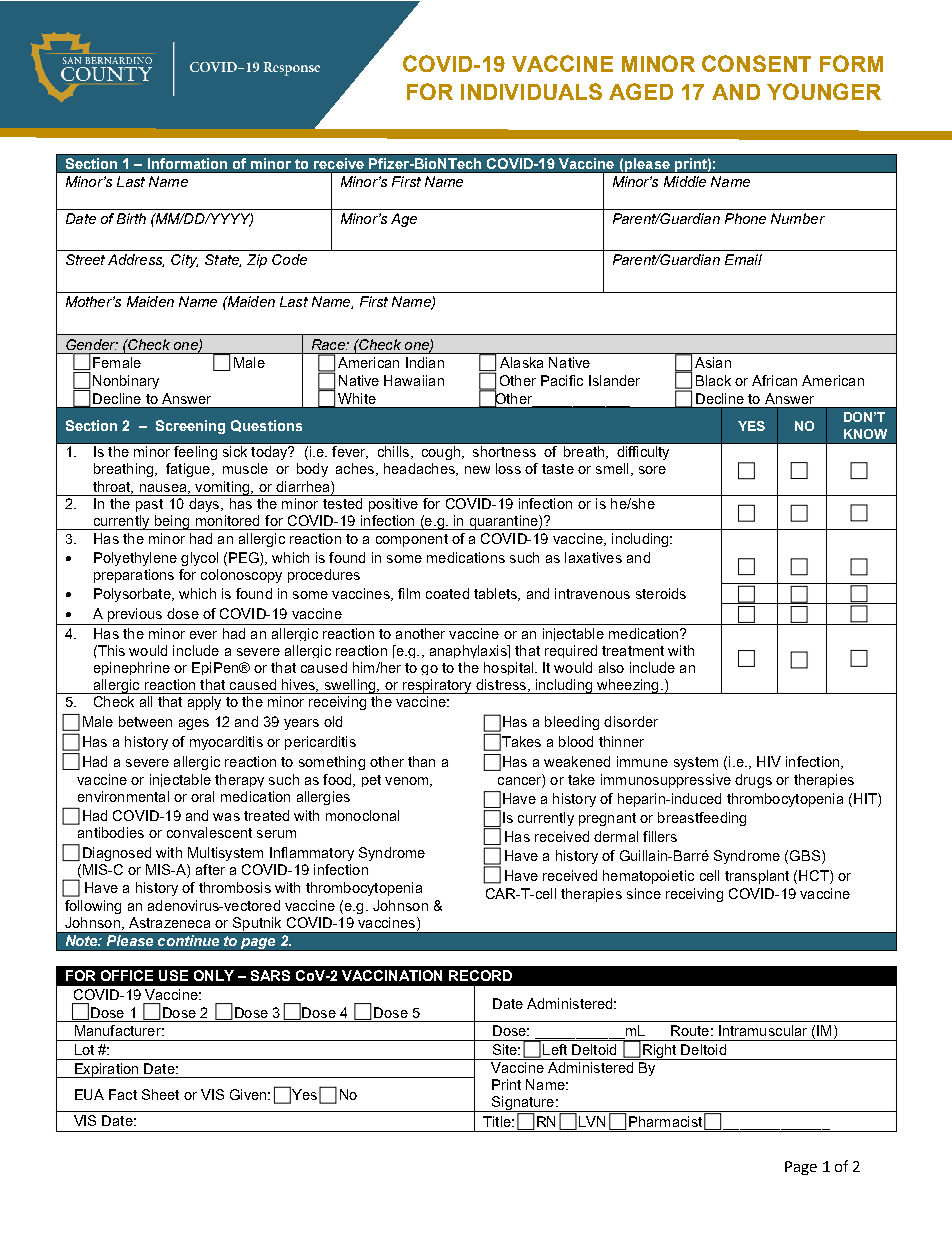  What do you see at coordinates (362, 815) in the document?
I see `monoclonal` at bounding box center [362, 815].
